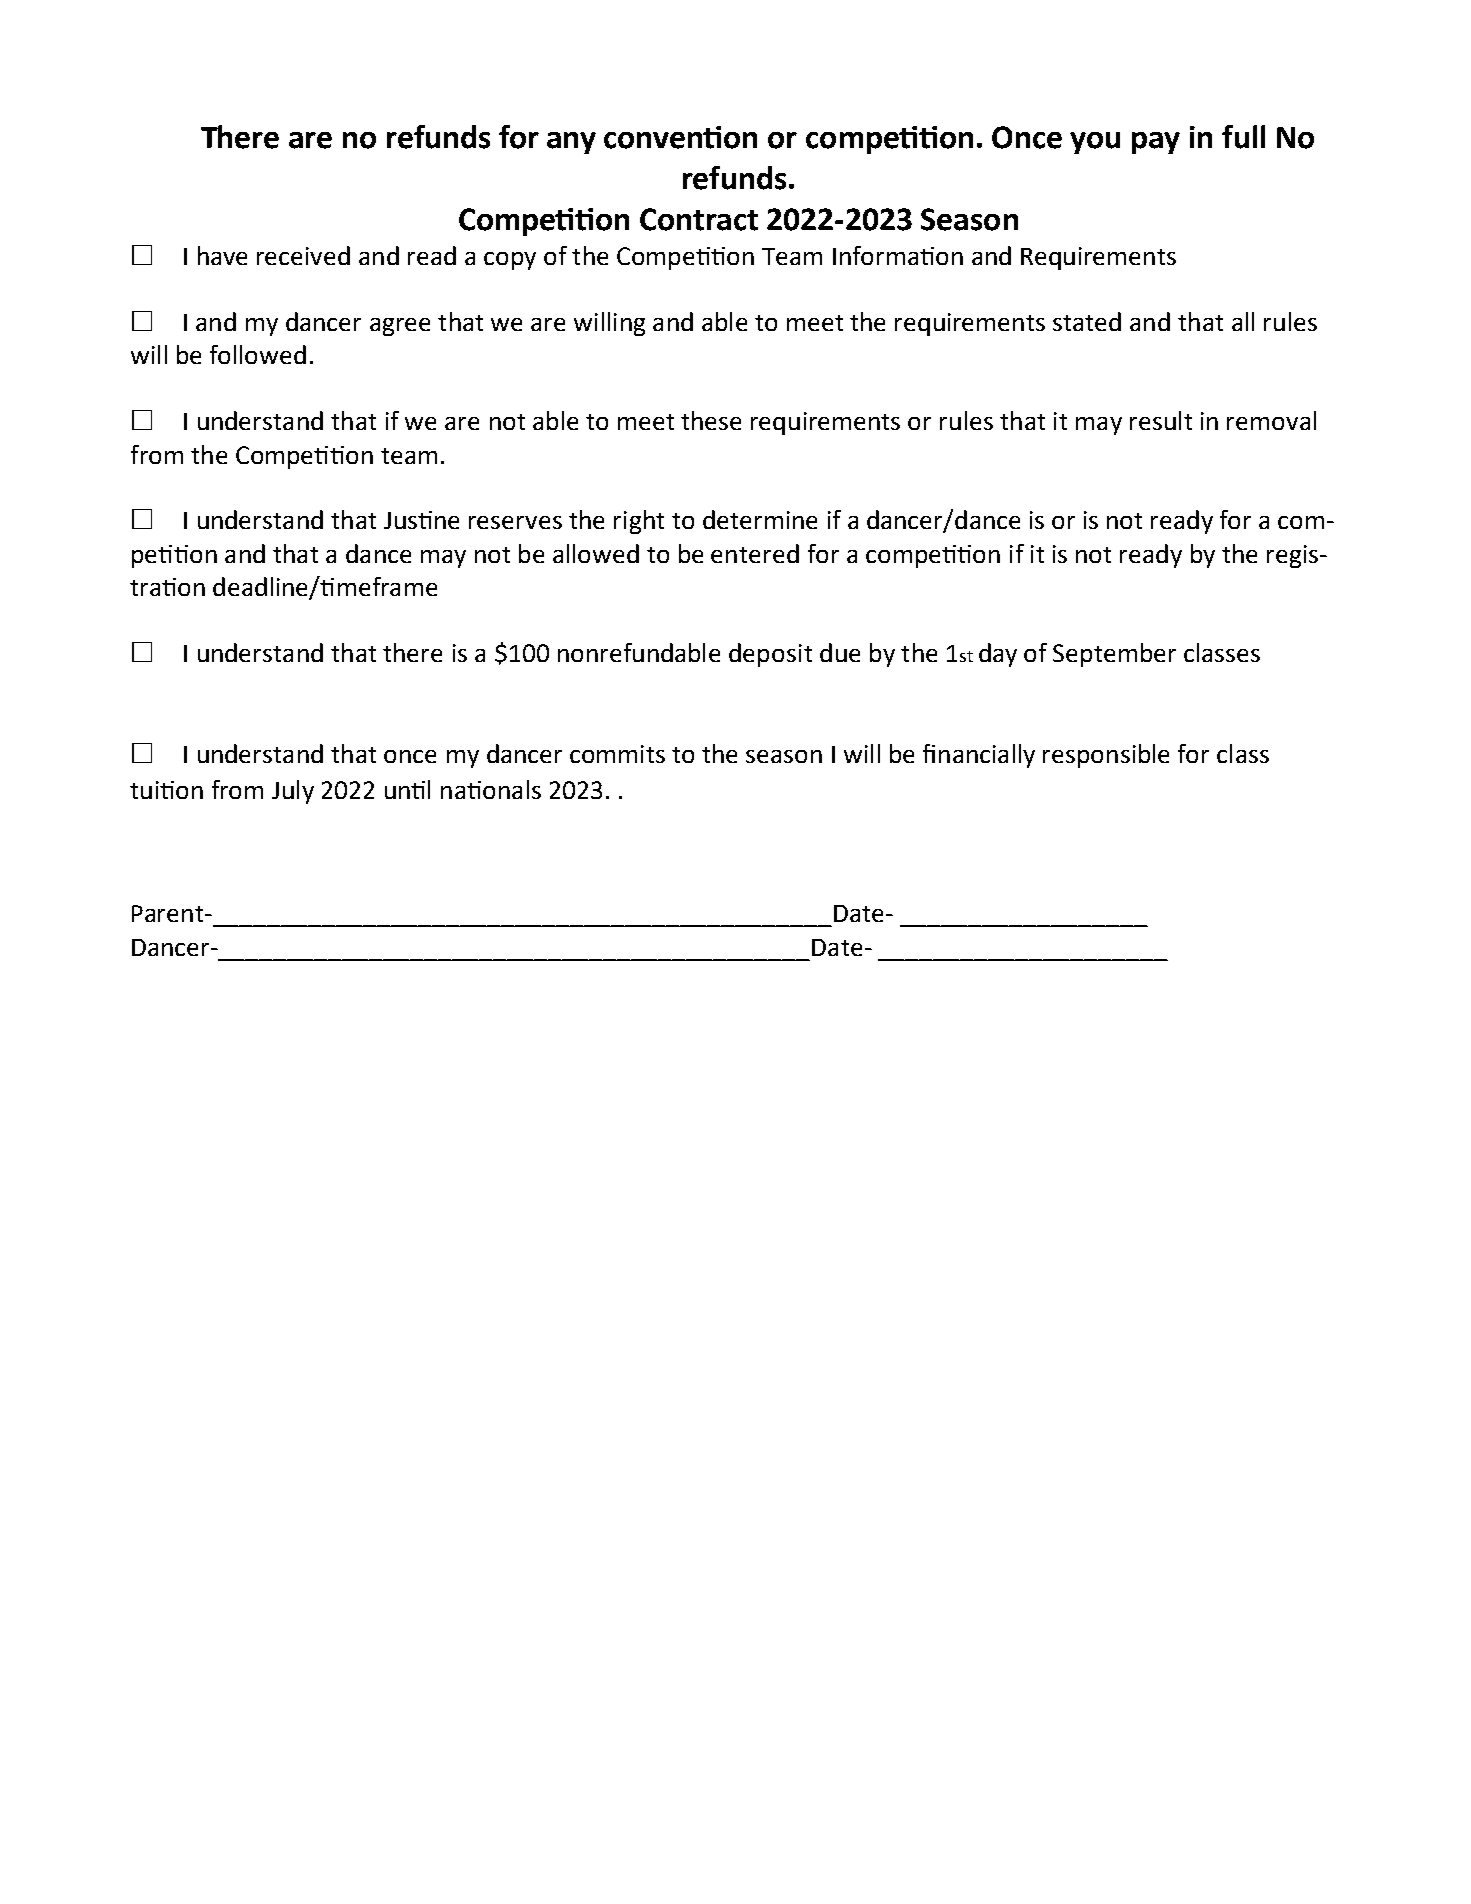 The width and height of the screenshot is (1471, 1904). Describe the element at coordinates (1161, 420) in the screenshot. I see `result` at that location.
